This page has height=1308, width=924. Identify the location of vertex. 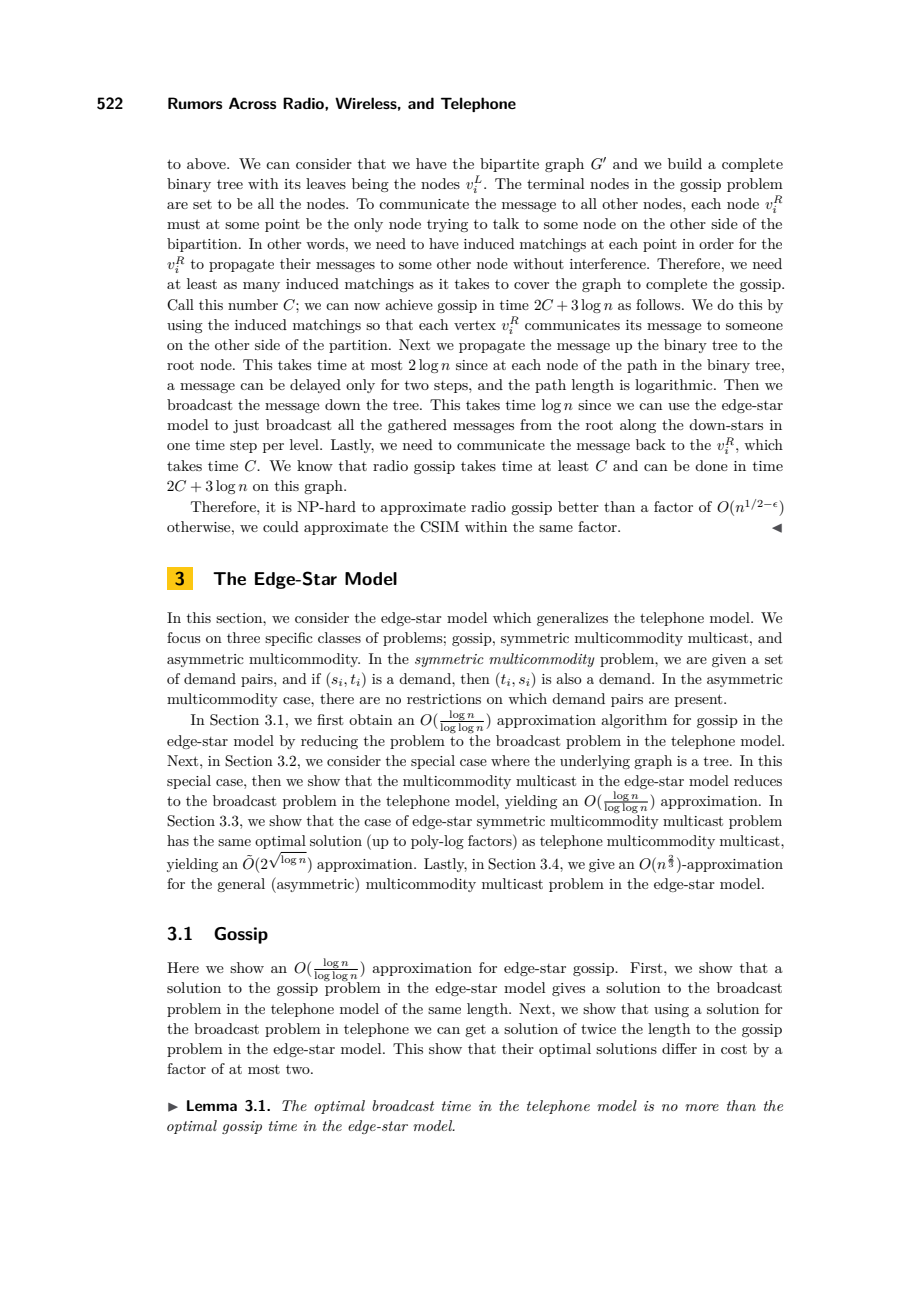
(475, 325).
